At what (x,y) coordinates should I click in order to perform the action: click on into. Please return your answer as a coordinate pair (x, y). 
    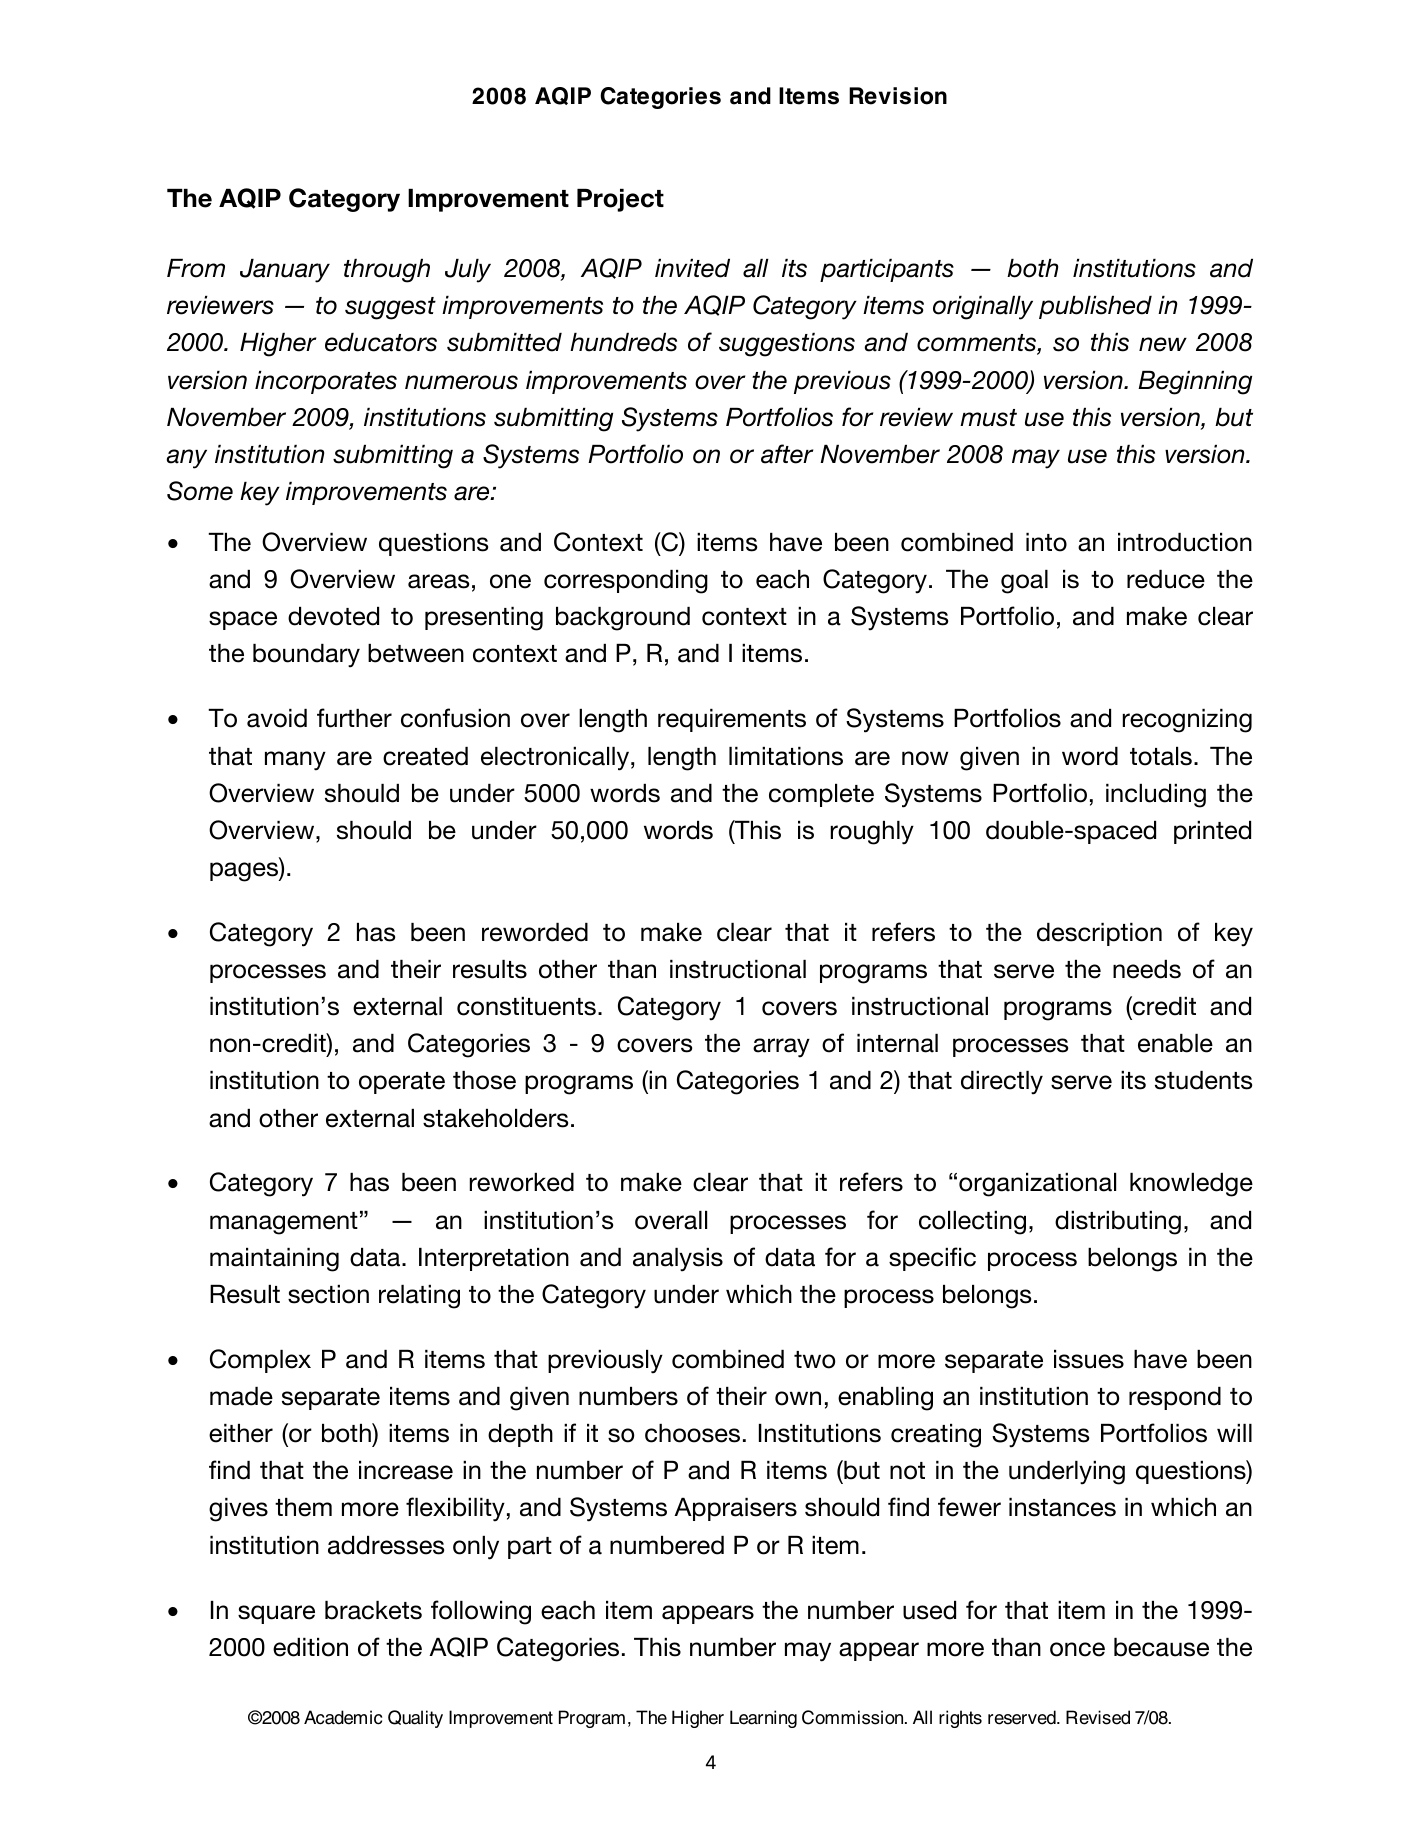
    Looking at the image, I should click on (1046, 542).
